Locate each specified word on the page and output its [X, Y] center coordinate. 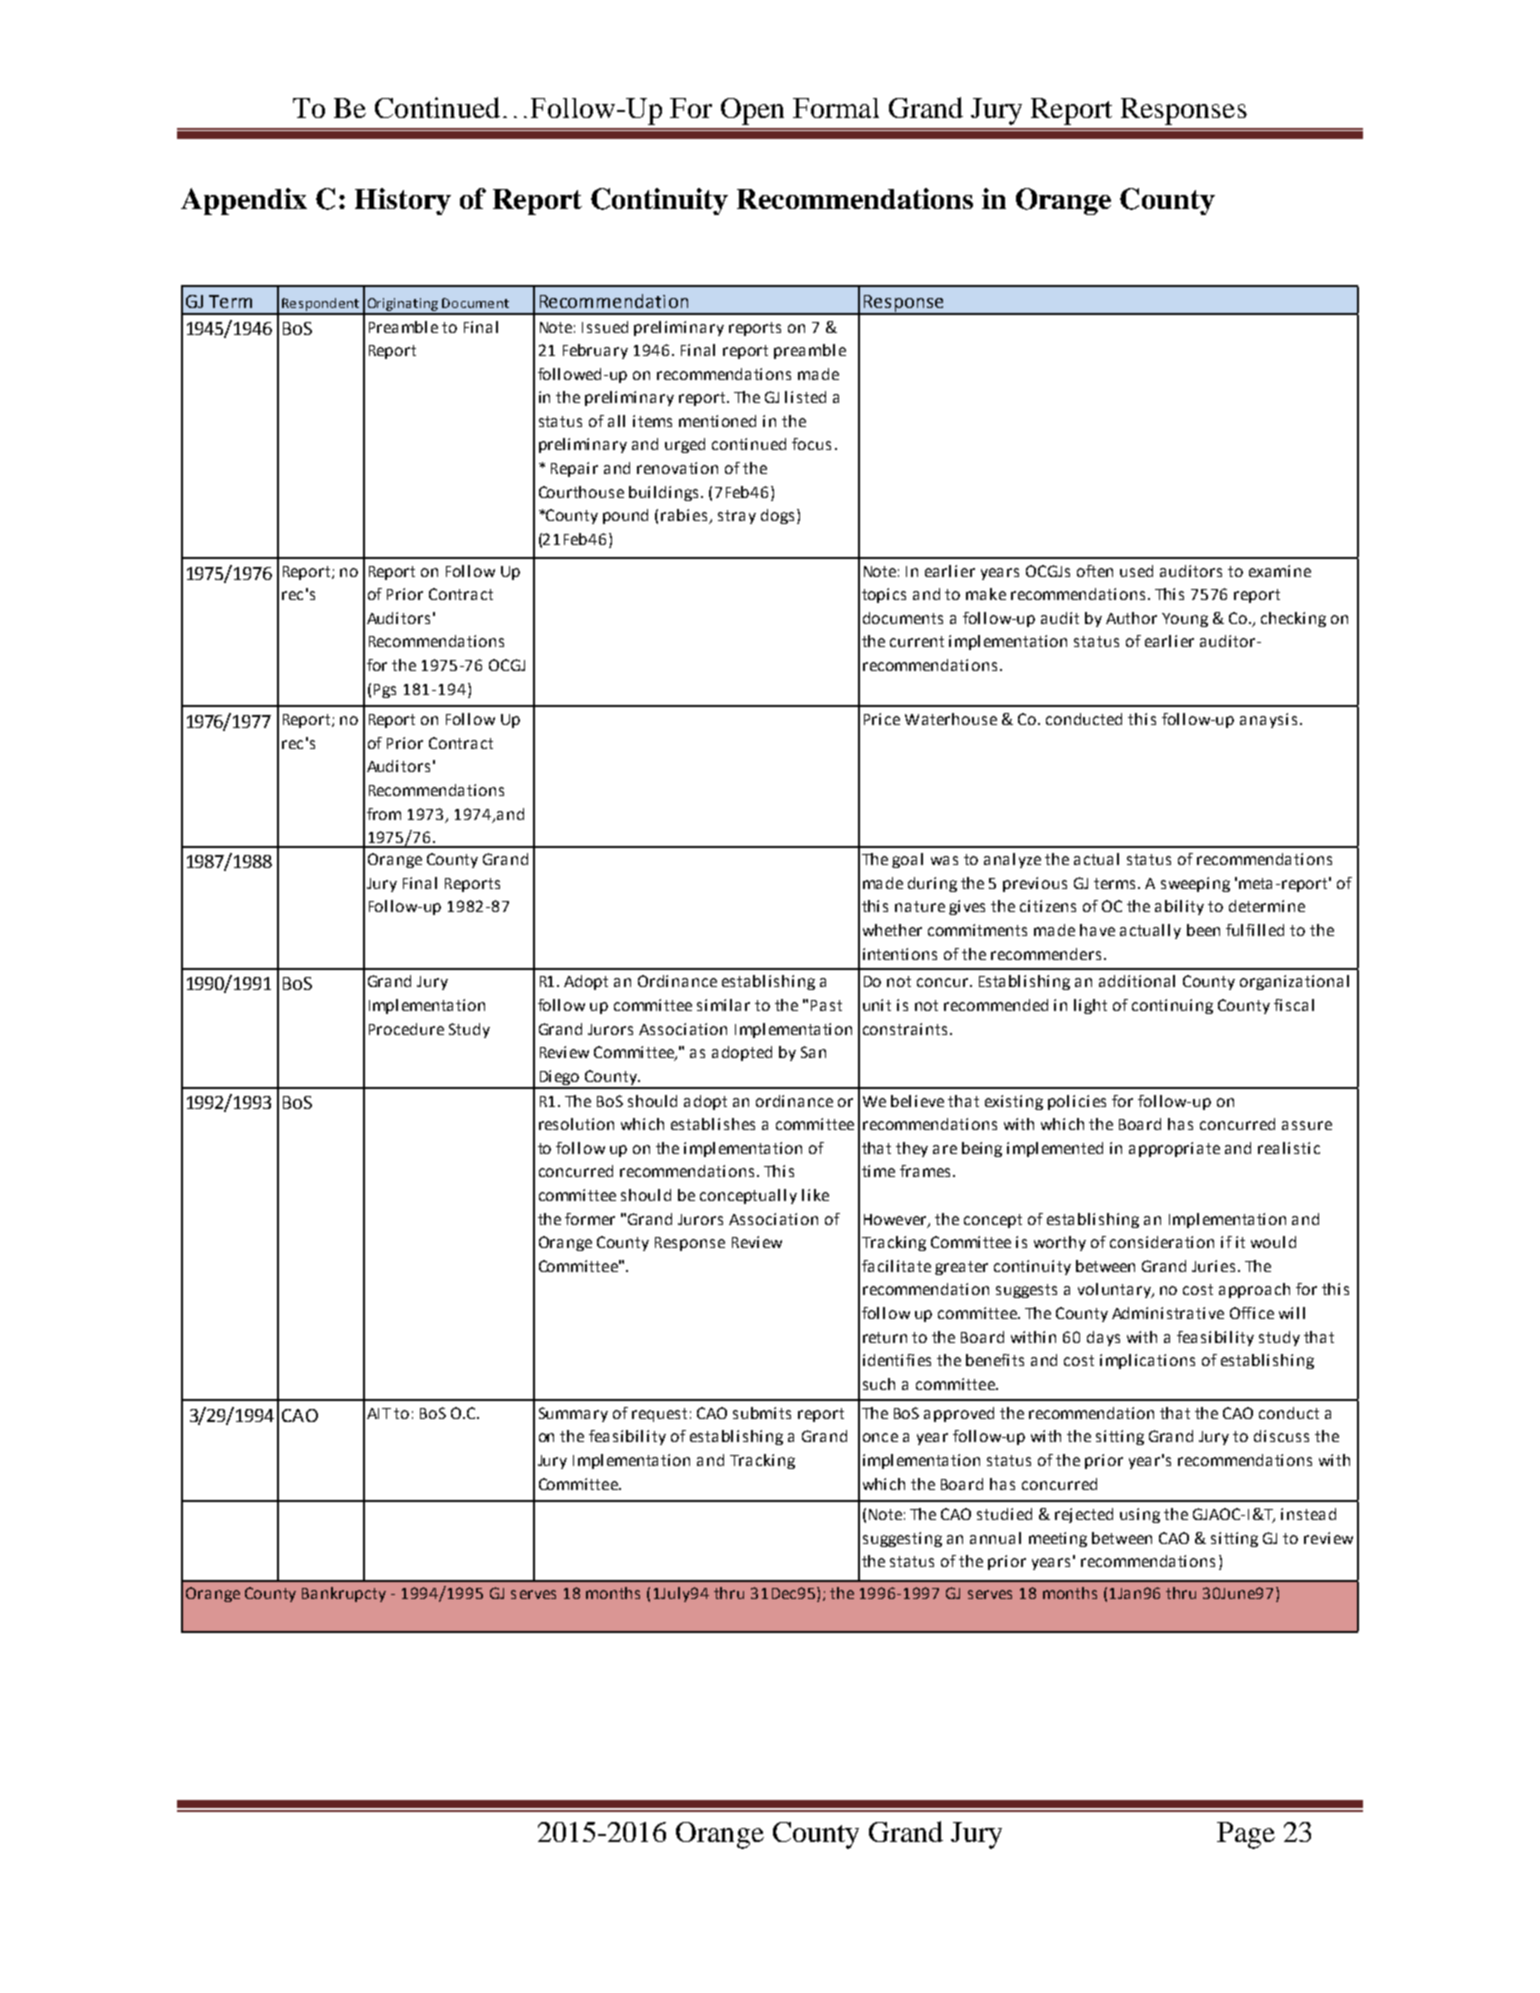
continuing [1172, 1006]
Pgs [385, 691]
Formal [836, 108]
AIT [379, 1413]
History [403, 201]
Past [826, 1005]
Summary [573, 1414]
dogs [777, 516]
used [1136, 571]
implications [1147, 1361]
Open [752, 111]
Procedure [406, 1029]
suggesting [902, 1539]
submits [762, 1413]
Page [1246, 1835]
